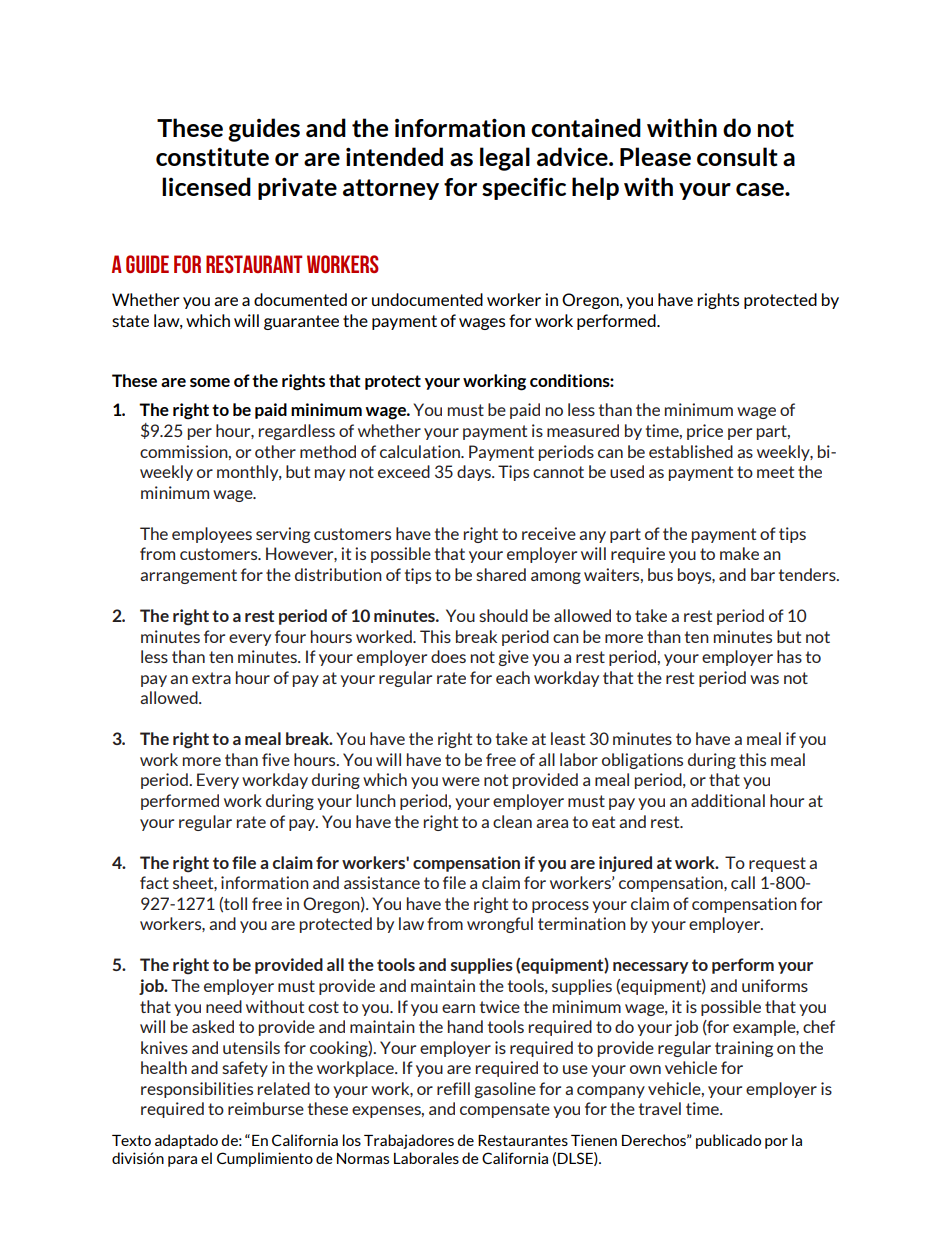  I want to click on was, so click(764, 679).
